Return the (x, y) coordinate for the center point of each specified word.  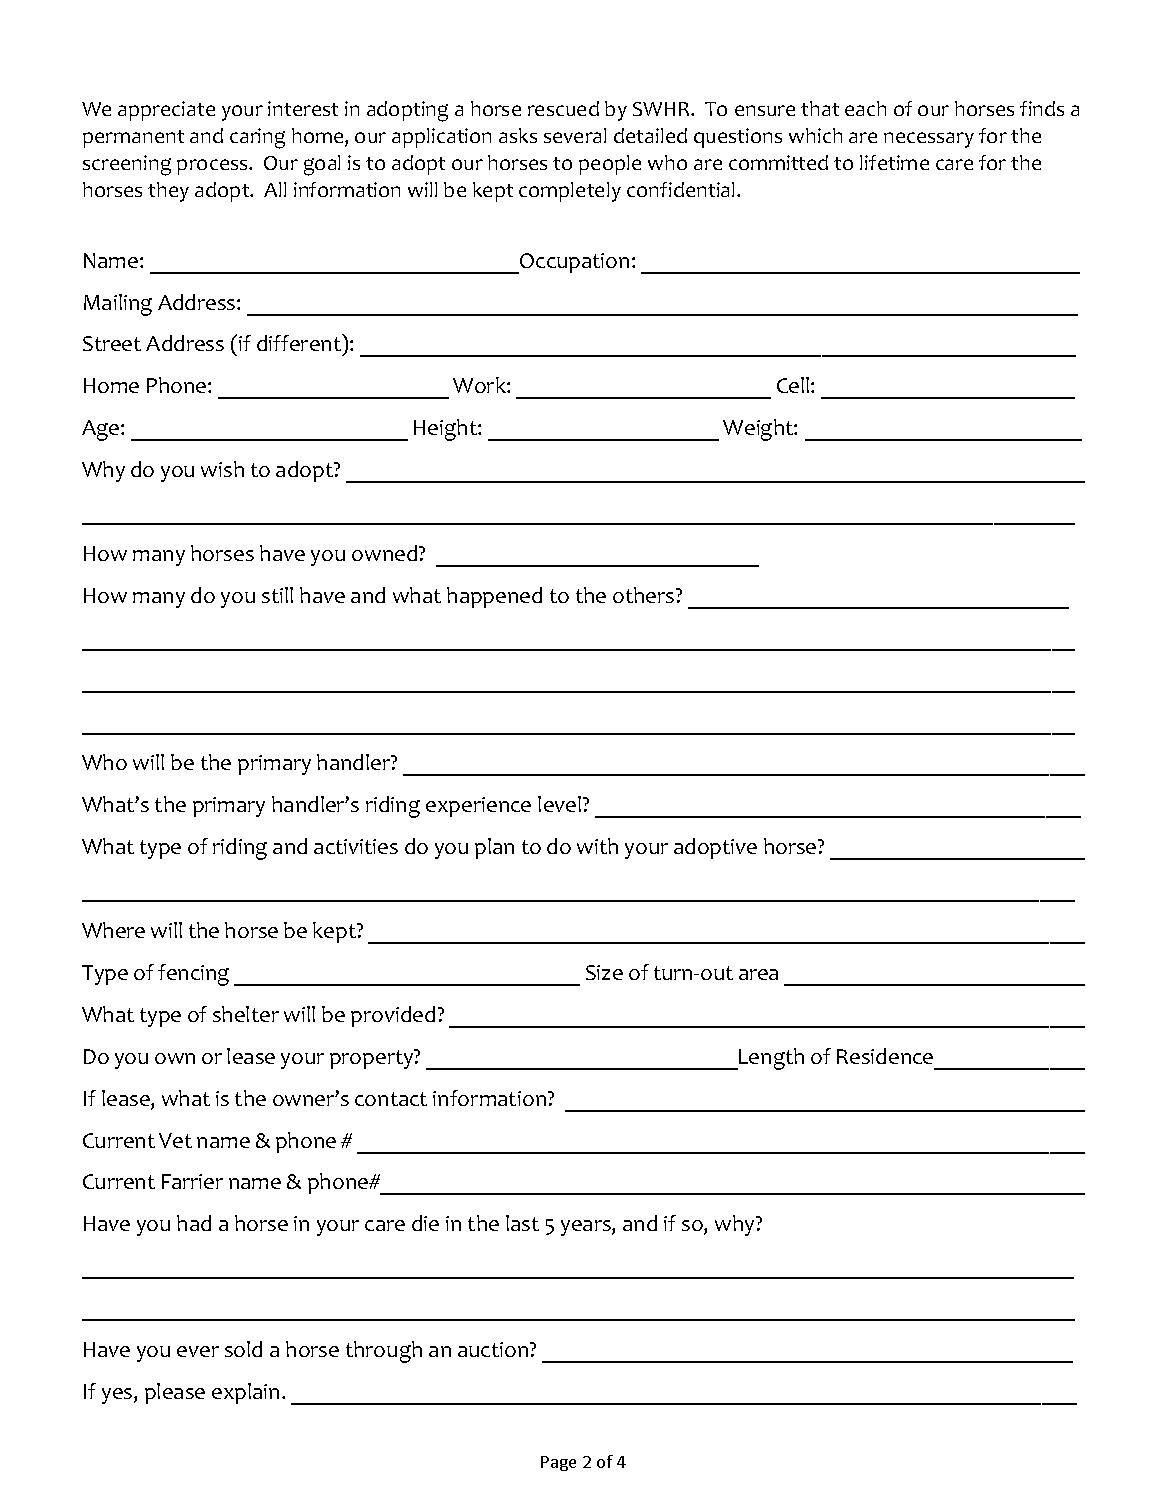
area (758, 974)
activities (356, 846)
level (559, 804)
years (587, 1228)
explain (245, 1393)
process (213, 167)
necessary (929, 140)
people (610, 165)
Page (558, 1463)
